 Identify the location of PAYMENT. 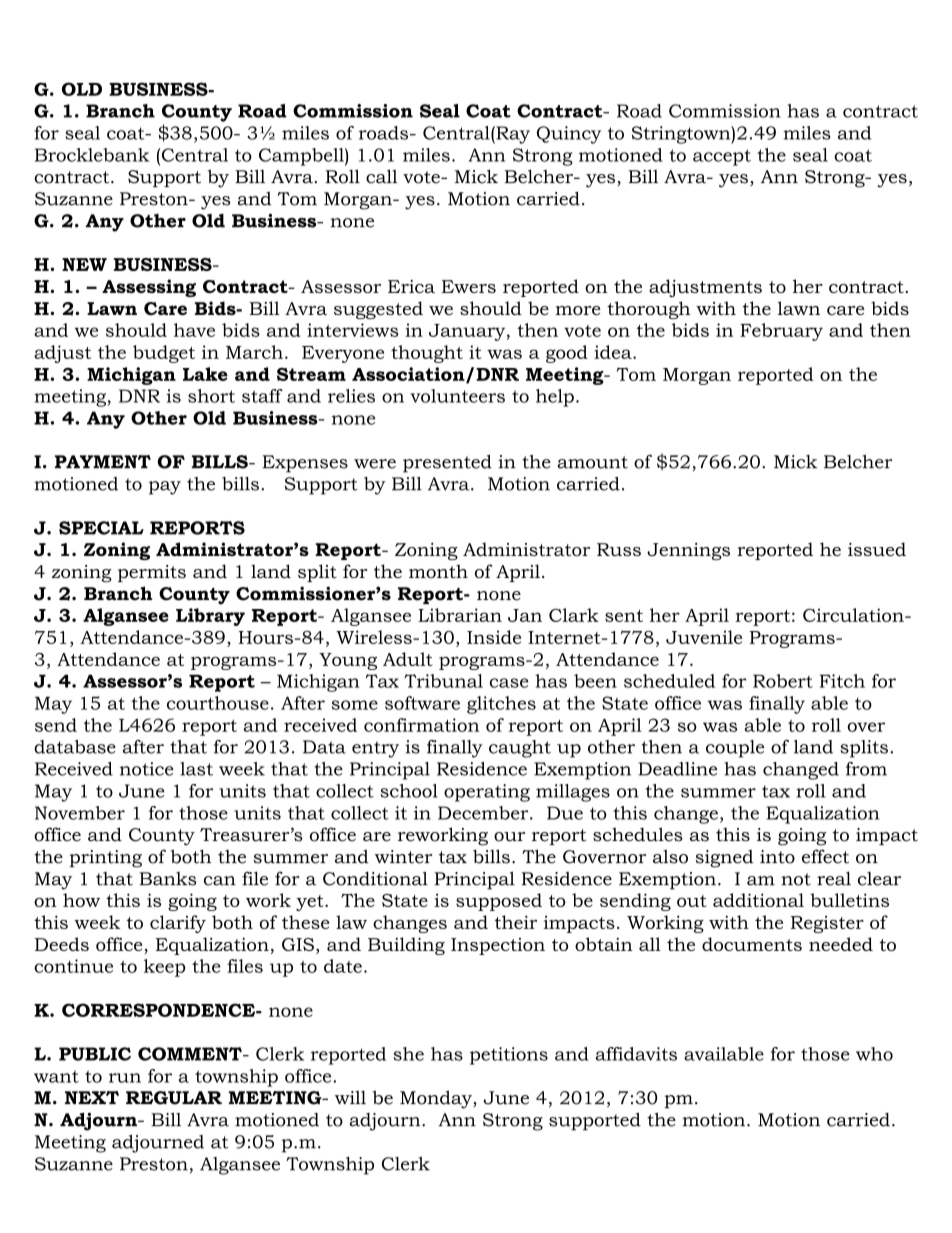
(103, 461).
